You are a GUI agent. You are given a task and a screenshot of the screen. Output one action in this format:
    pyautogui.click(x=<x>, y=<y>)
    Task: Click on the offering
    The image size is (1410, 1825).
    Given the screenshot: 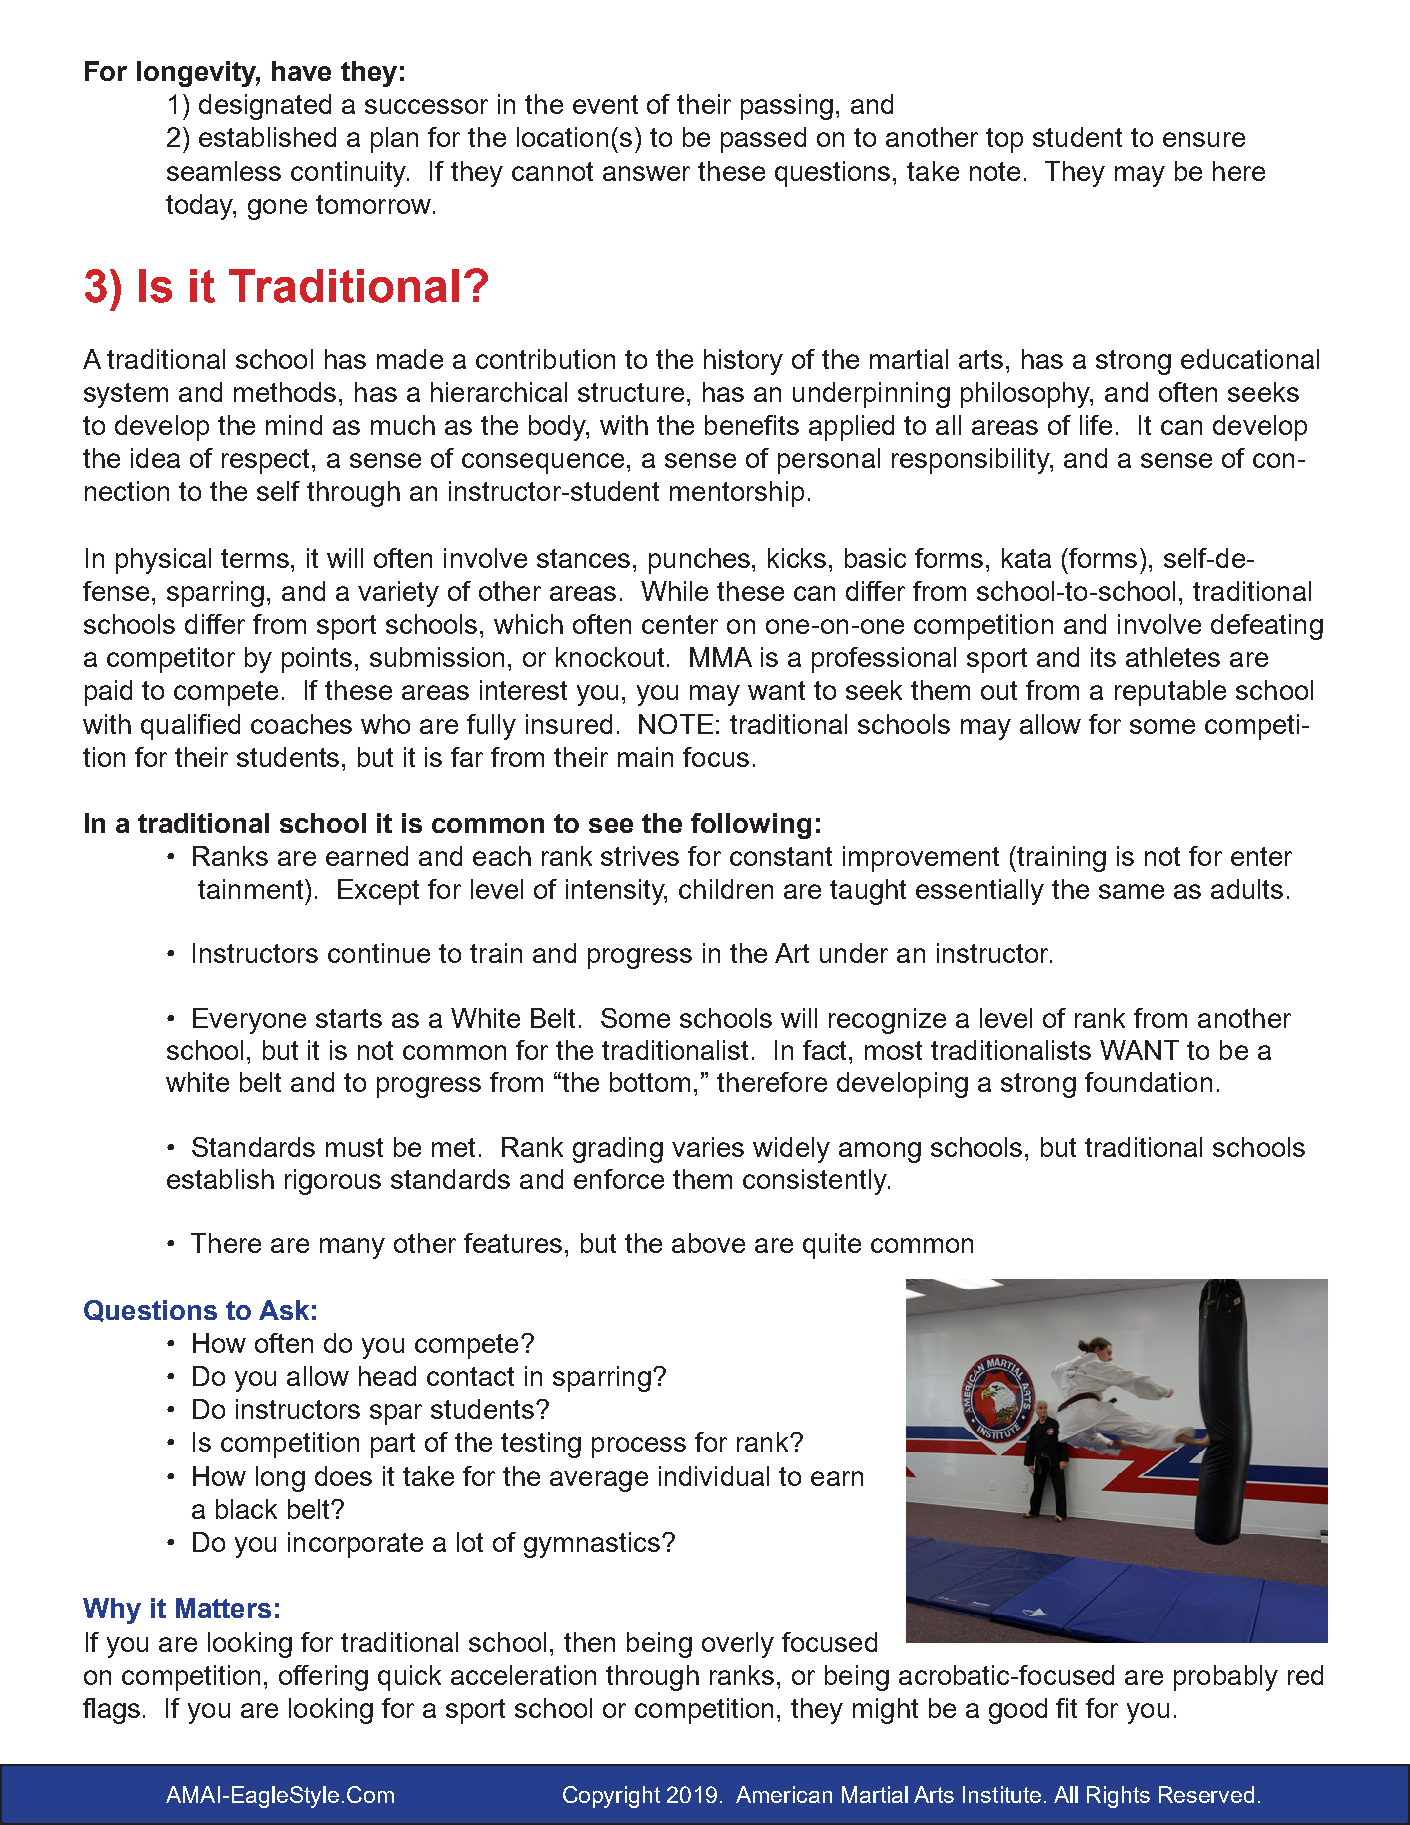 What is the action you would take?
    pyautogui.click(x=323, y=1678)
